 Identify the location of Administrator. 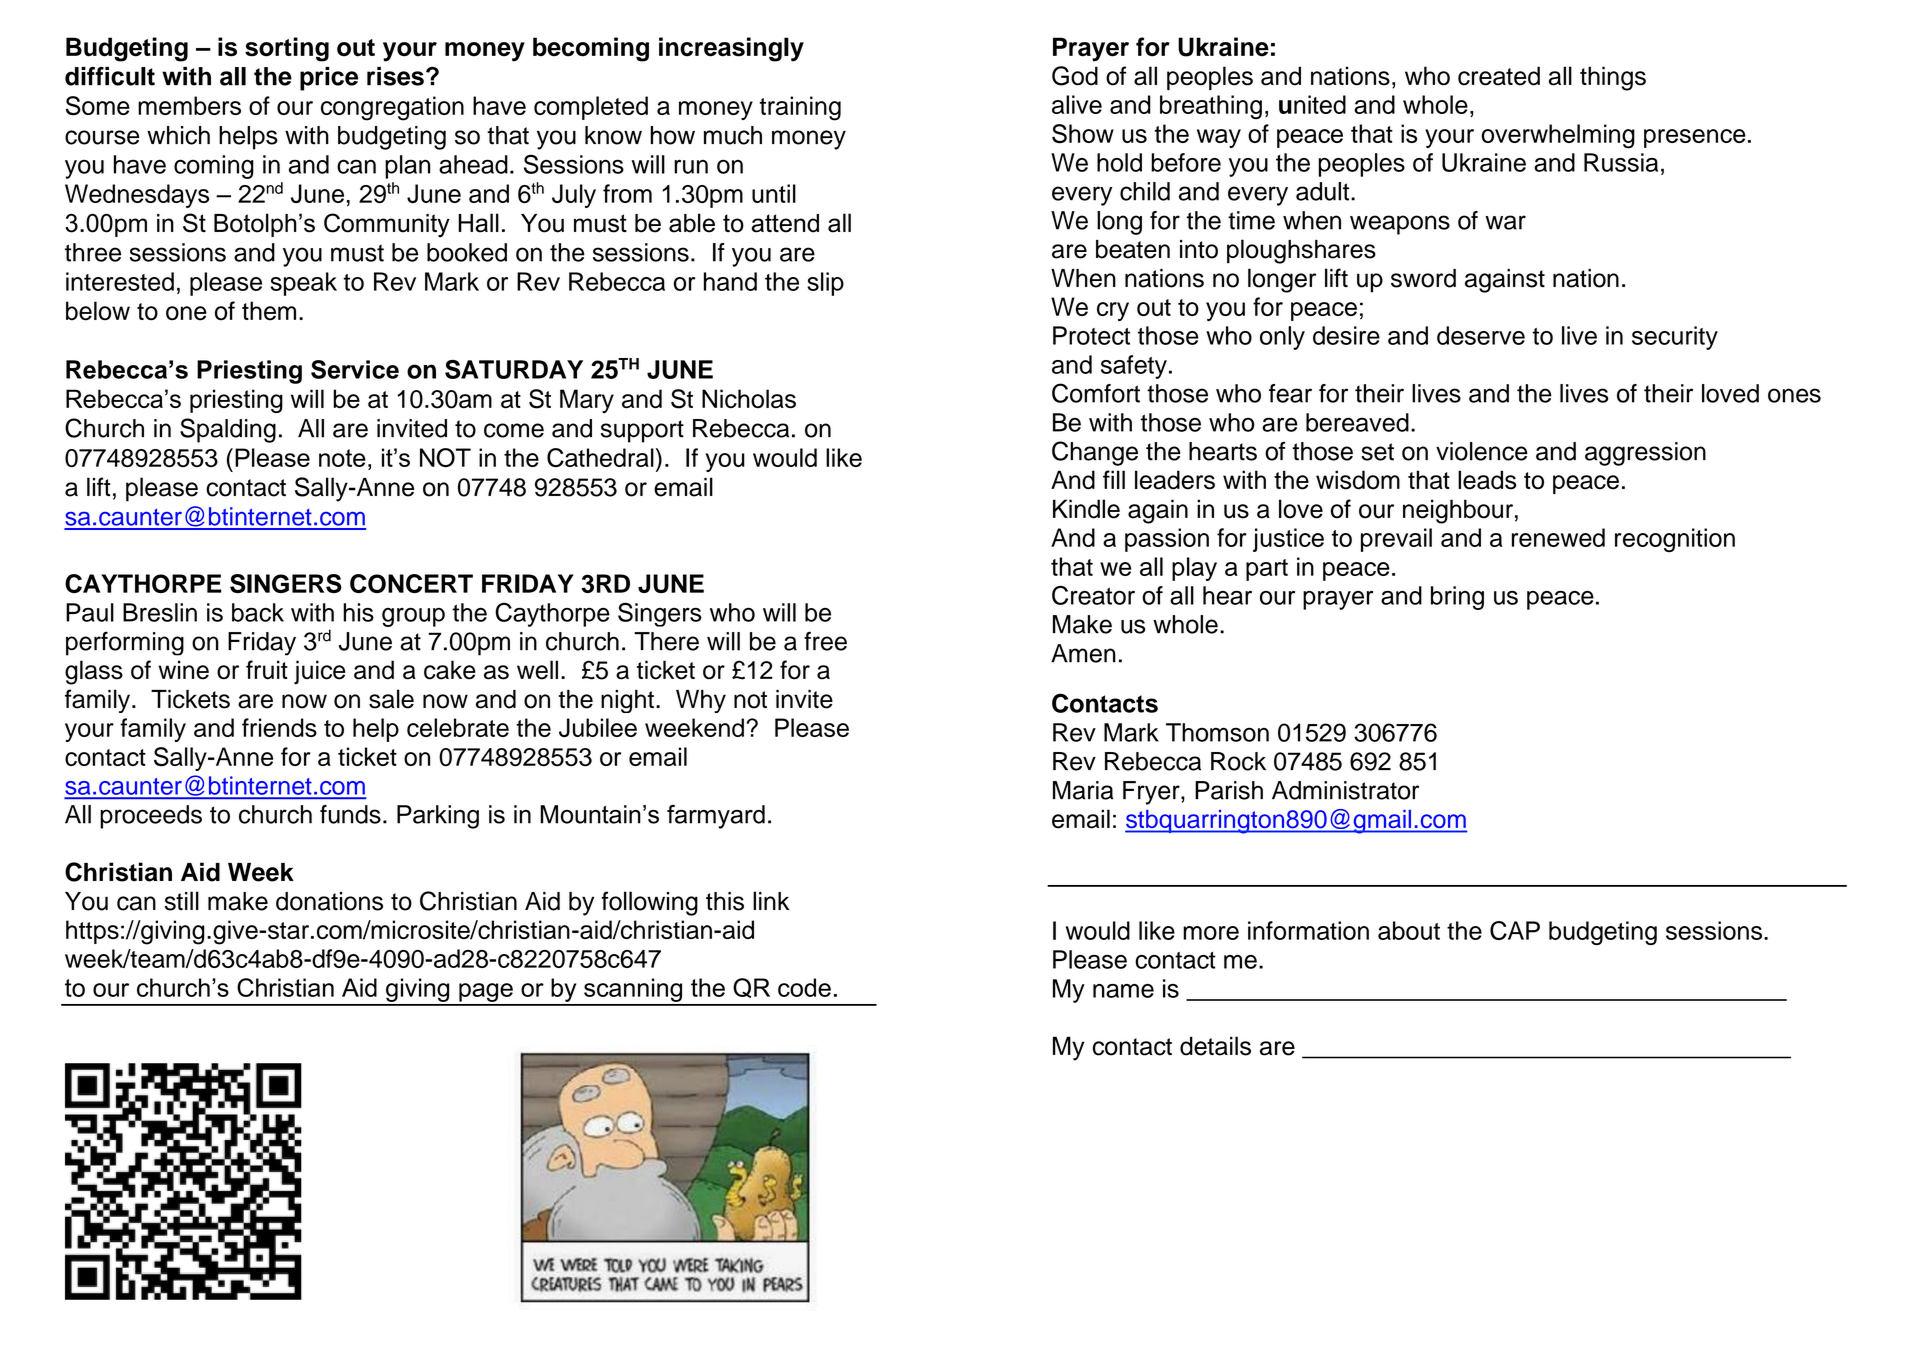
(1345, 790).
